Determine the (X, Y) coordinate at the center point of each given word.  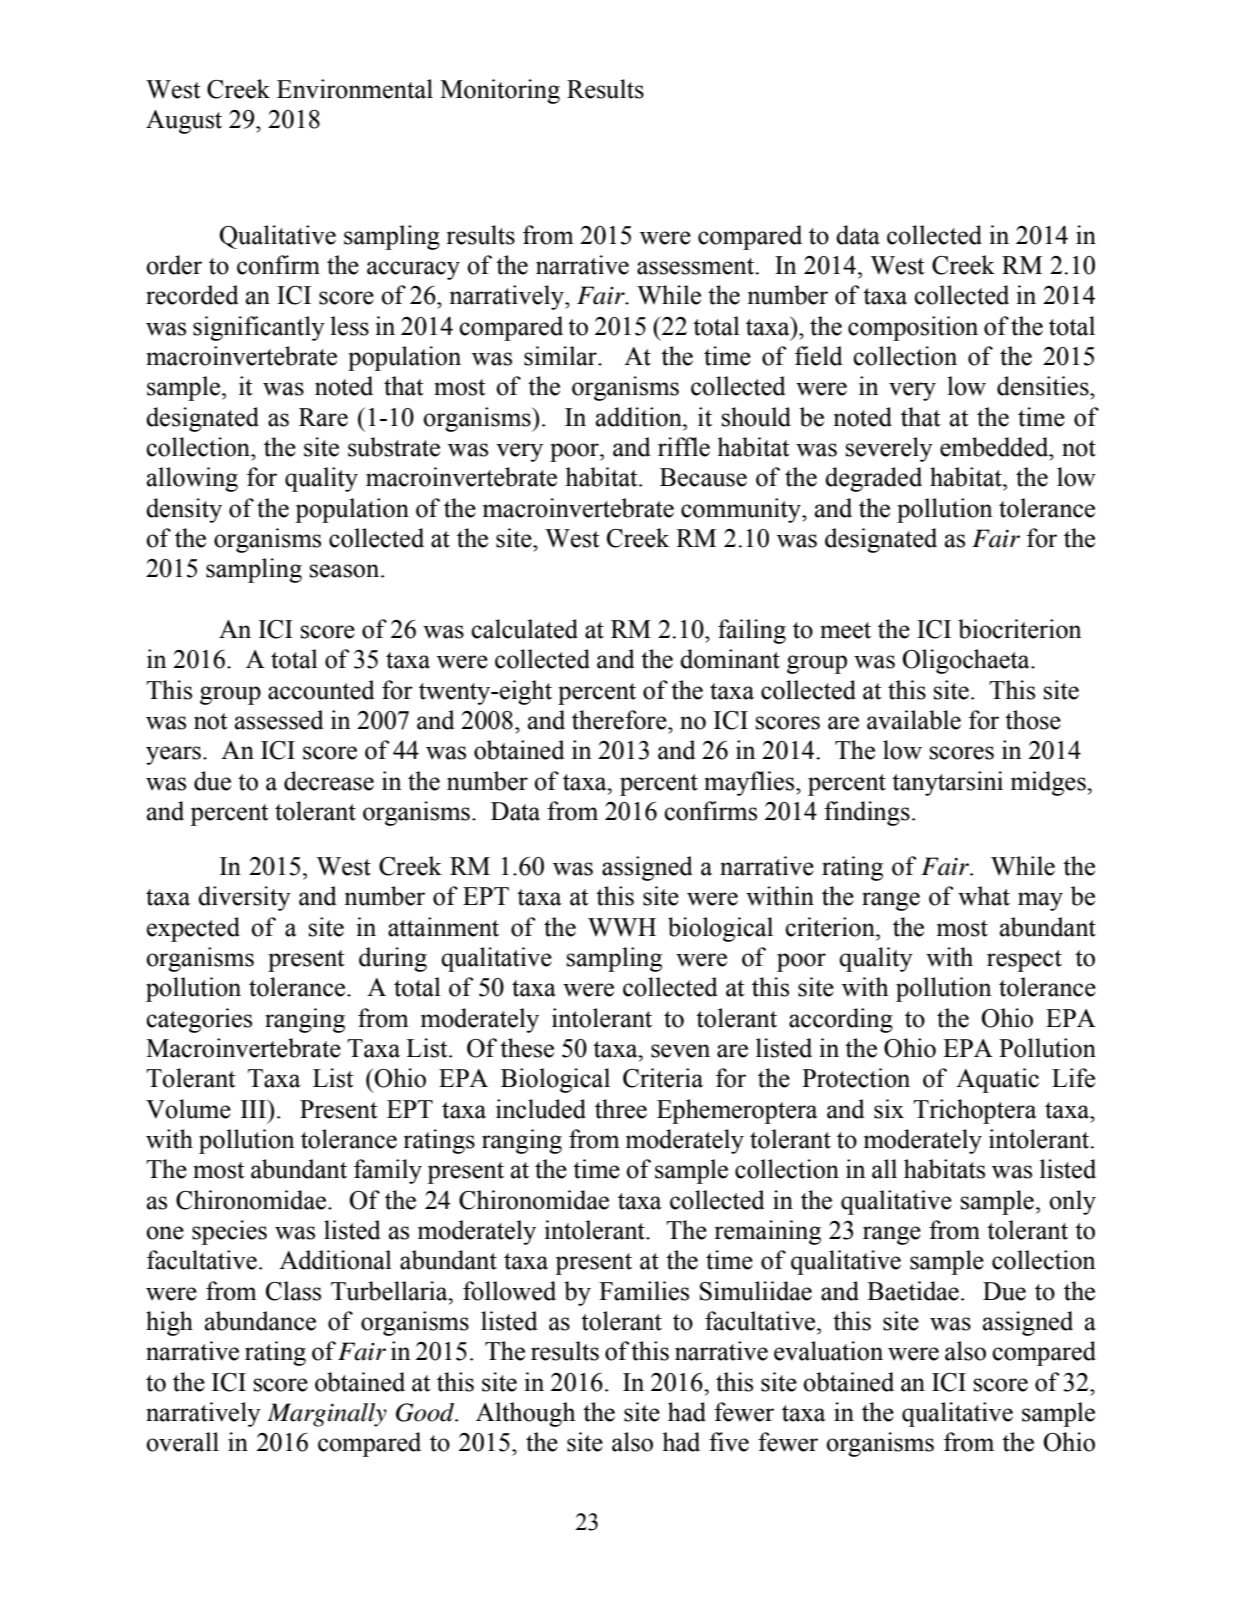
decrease (329, 781)
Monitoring (500, 91)
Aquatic (997, 1080)
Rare (323, 417)
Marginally (327, 1415)
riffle (684, 447)
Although (525, 1414)
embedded (995, 447)
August (184, 122)
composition (913, 328)
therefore (620, 720)
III (254, 1108)
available (914, 720)
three (621, 1109)
